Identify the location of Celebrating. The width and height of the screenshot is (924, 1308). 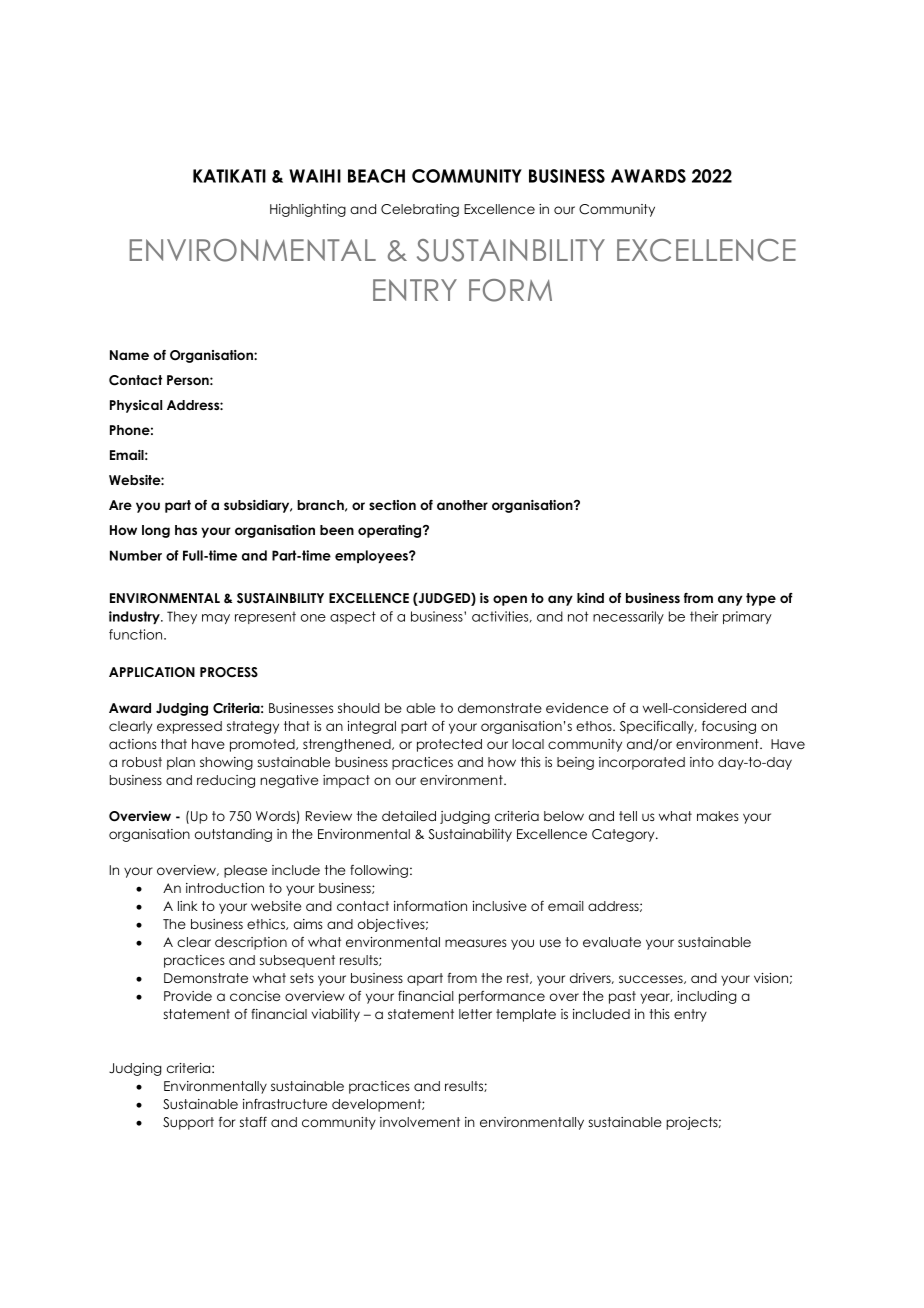
(420, 210).
